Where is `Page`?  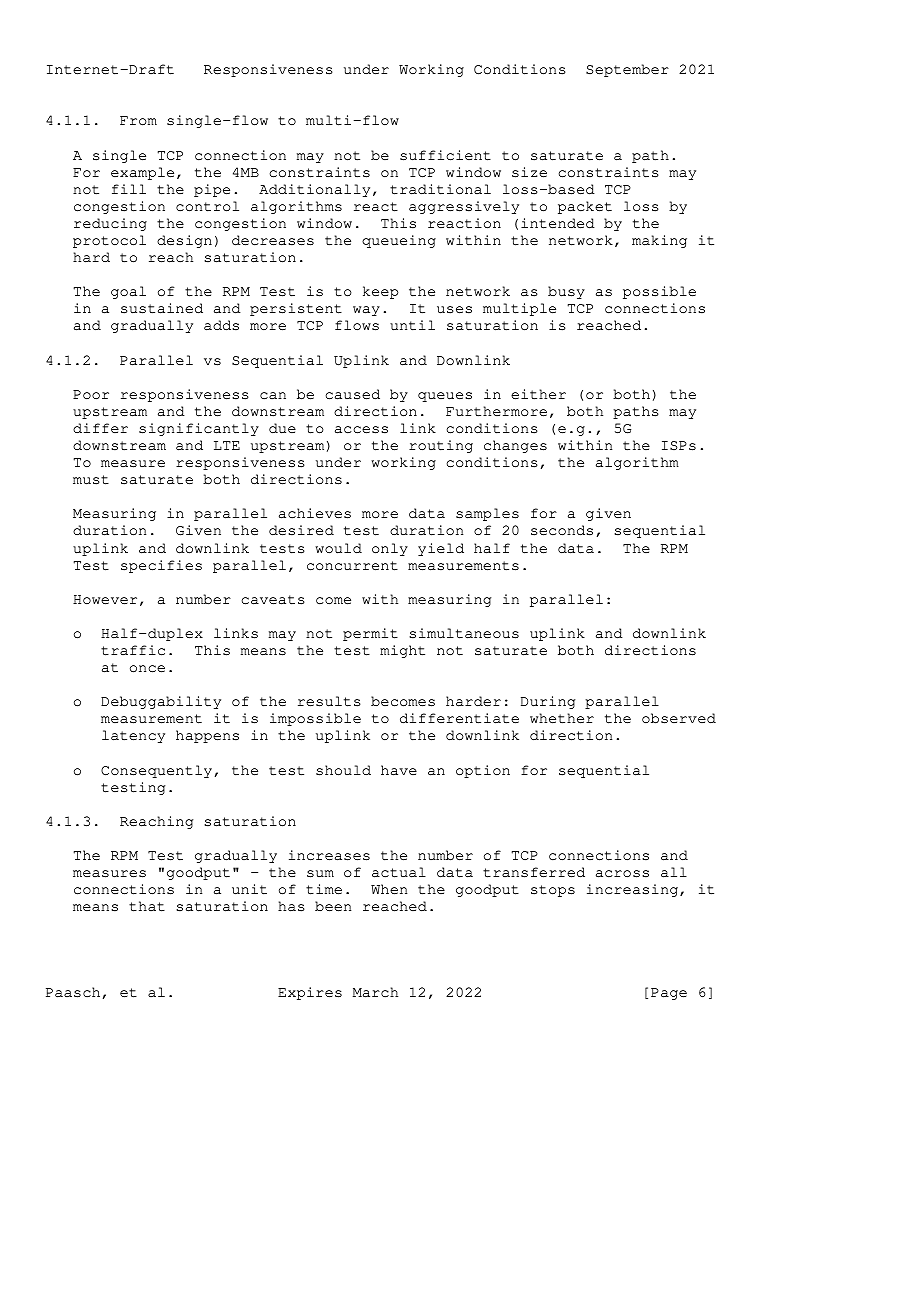
Page is located at coordinates (669, 994).
